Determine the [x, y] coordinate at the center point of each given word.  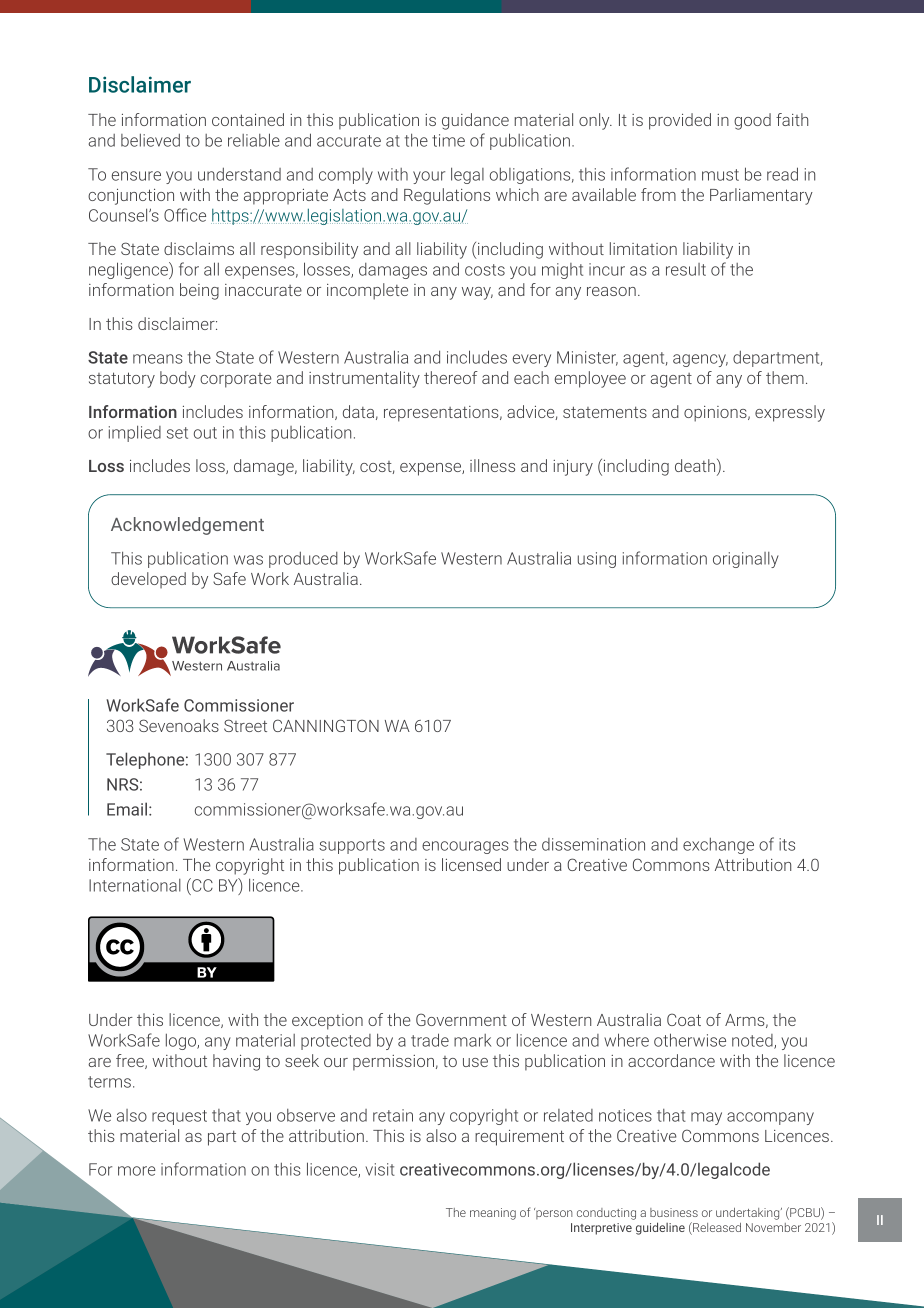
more [137, 1171]
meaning [493, 1214]
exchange [718, 846]
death [696, 467]
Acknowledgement [187, 526]
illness [492, 465]
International [135, 885]
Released [716, 1228]
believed [150, 140]
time [448, 140]
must [720, 175]
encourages [465, 847]
